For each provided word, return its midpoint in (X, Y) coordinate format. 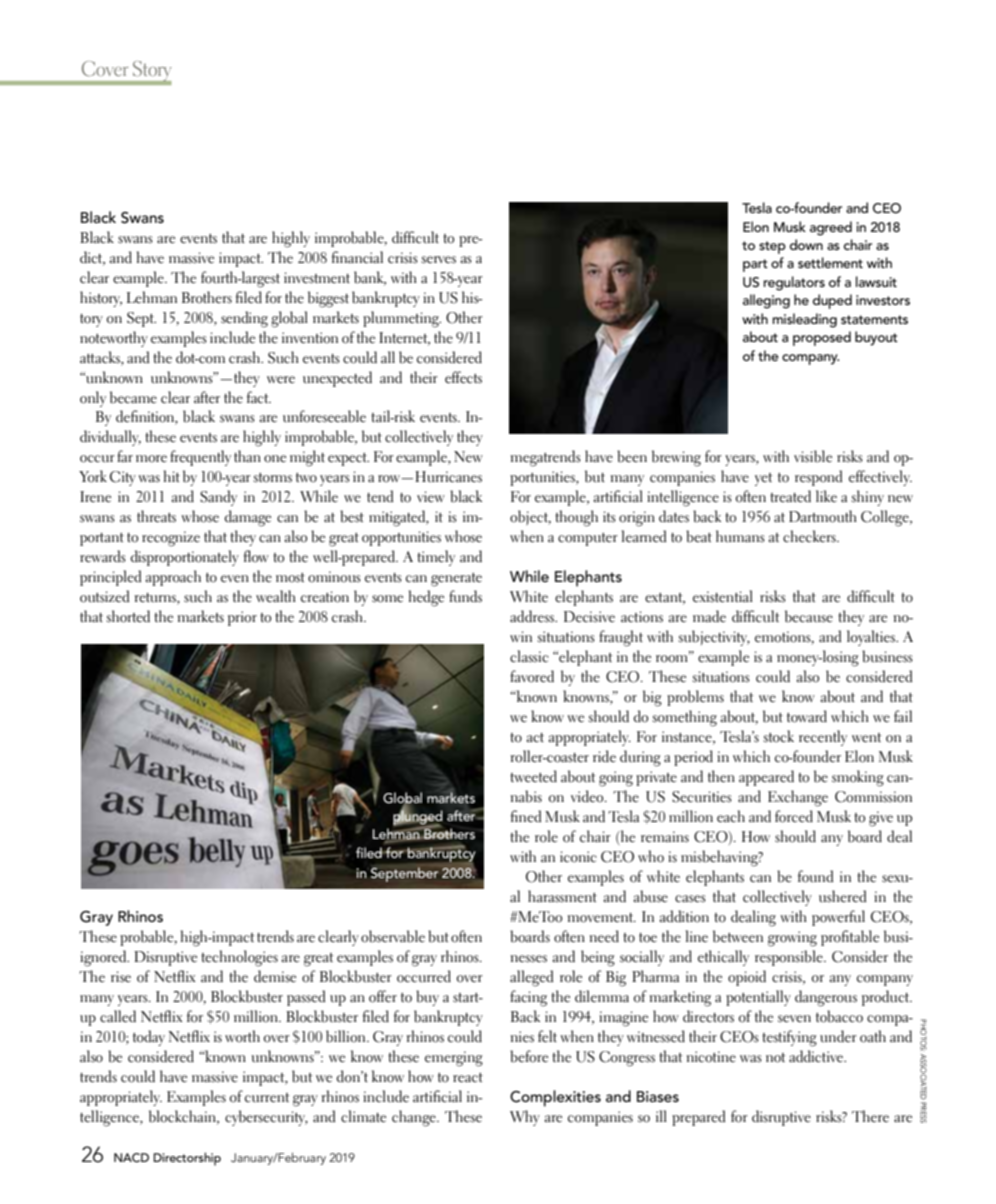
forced (794, 816)
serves (439, 260)
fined (526, 816)
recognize (171, 539)
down (806, 244)
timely (436, 558)
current (267, 1098)
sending (244, 319)
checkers (810, 536)
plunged (418, 817)
